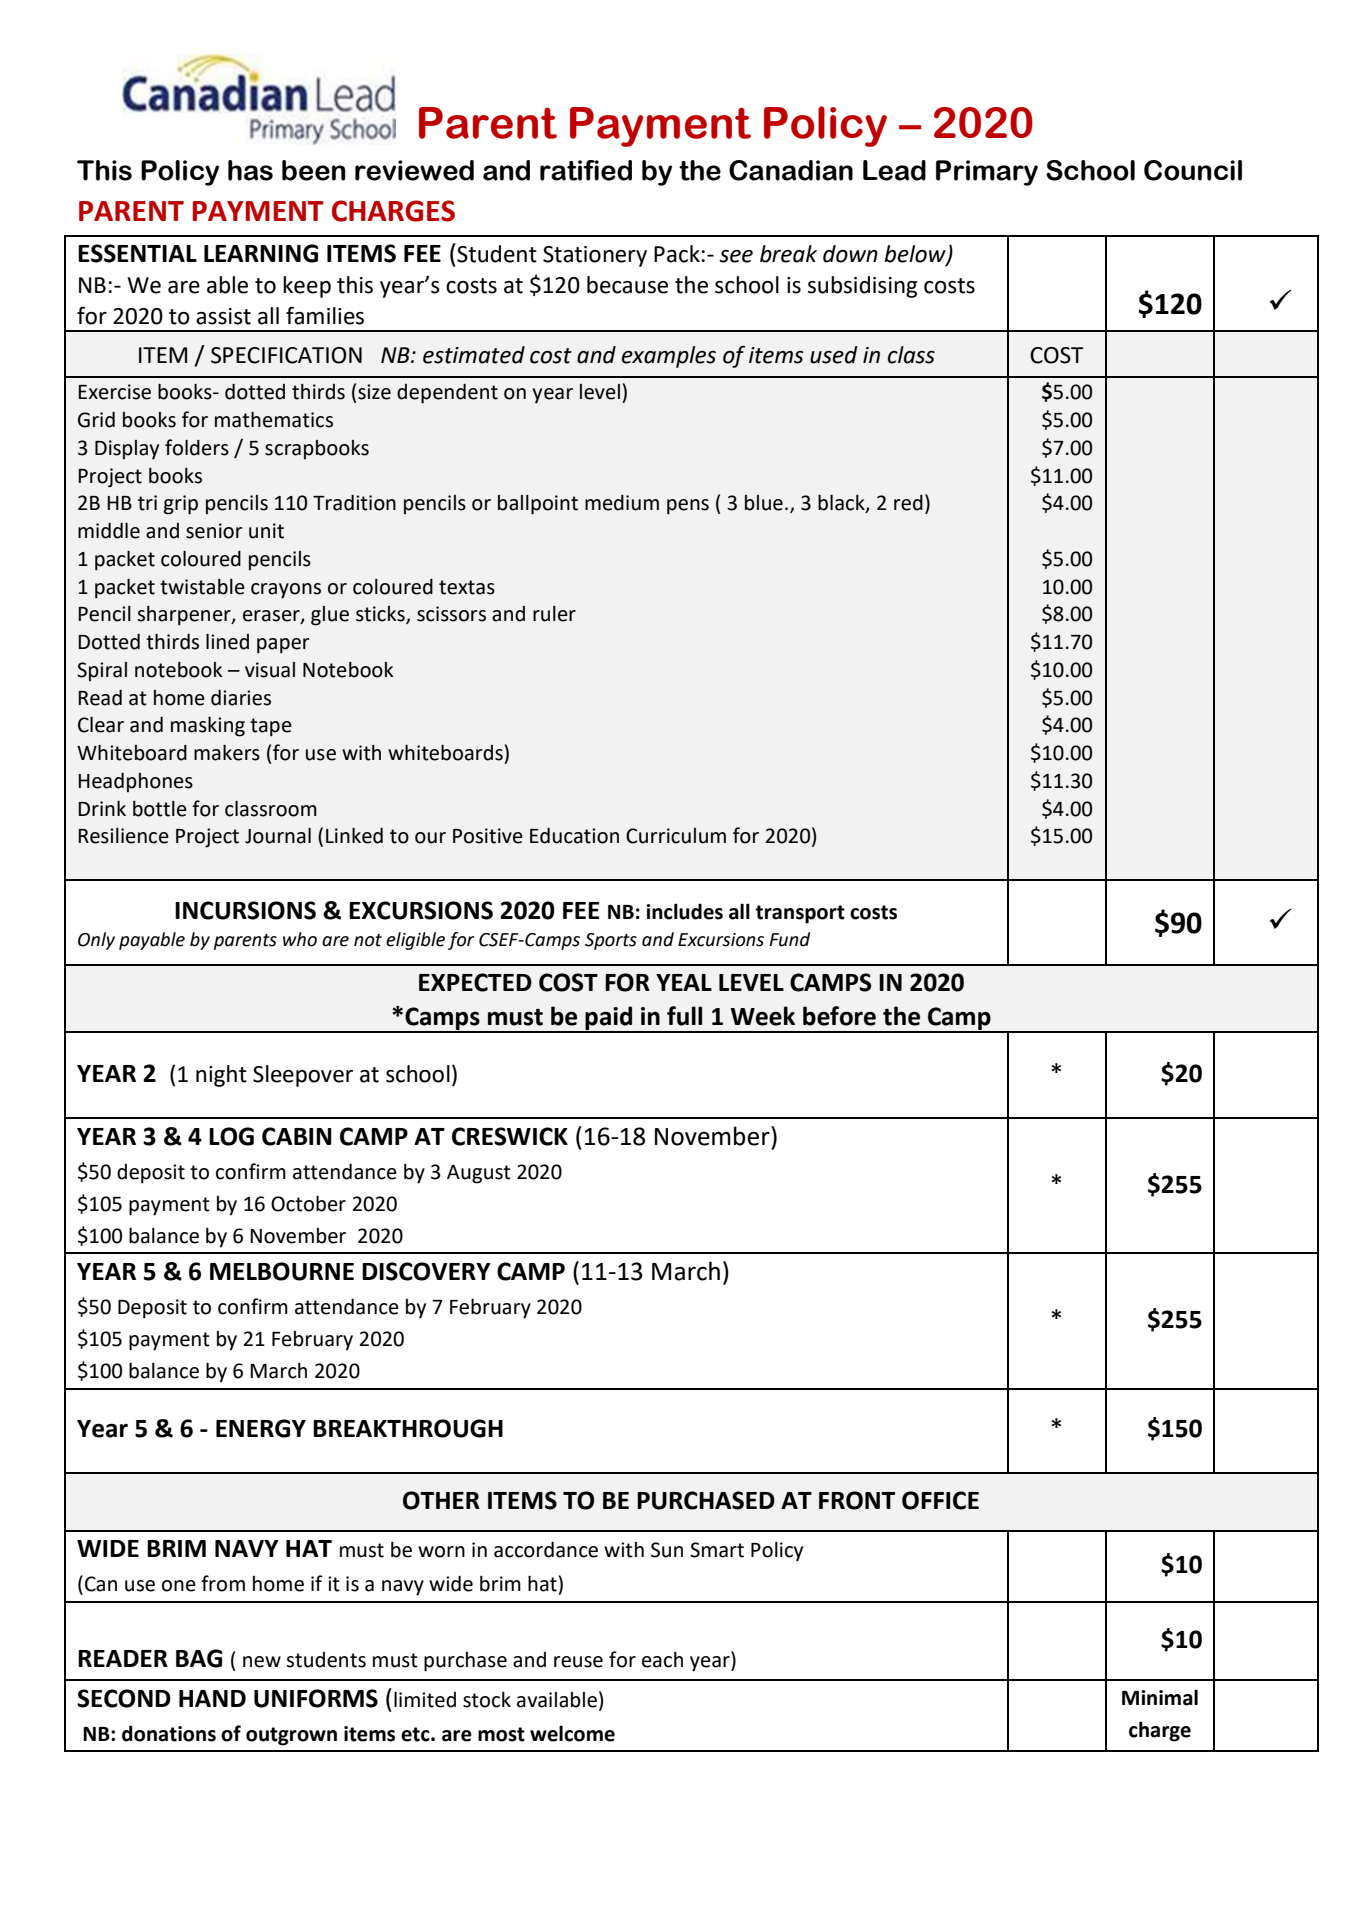 Image resolution: width=1353 pixels, height=1913 pixels. What do you see at coordinates (426, 1271) in the screenshot?
I see `DISCOVERY` at bounding box center [426, 1271].
